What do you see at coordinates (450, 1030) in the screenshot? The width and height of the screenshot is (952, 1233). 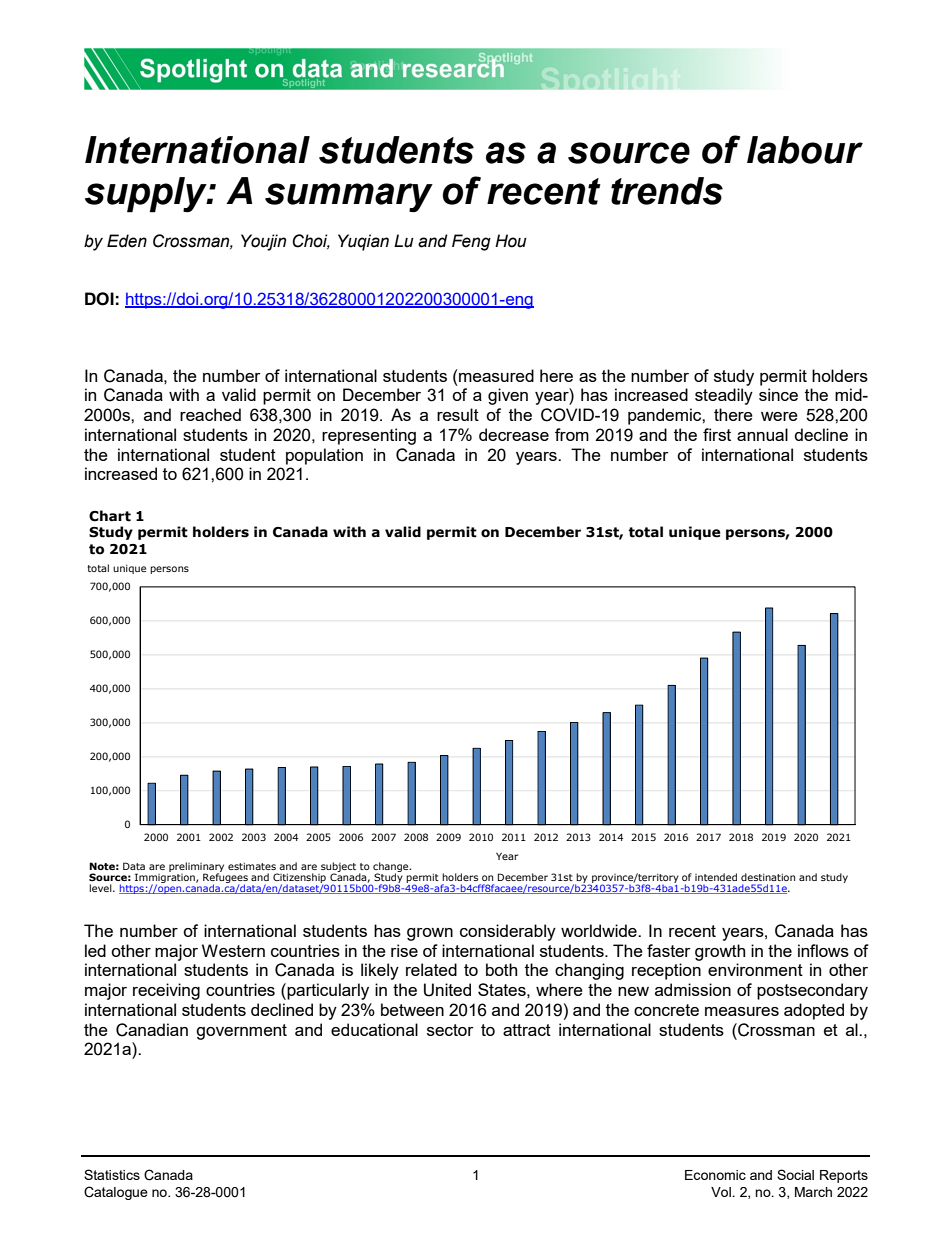 I see `sector` at bounding box center [450, 1030].
